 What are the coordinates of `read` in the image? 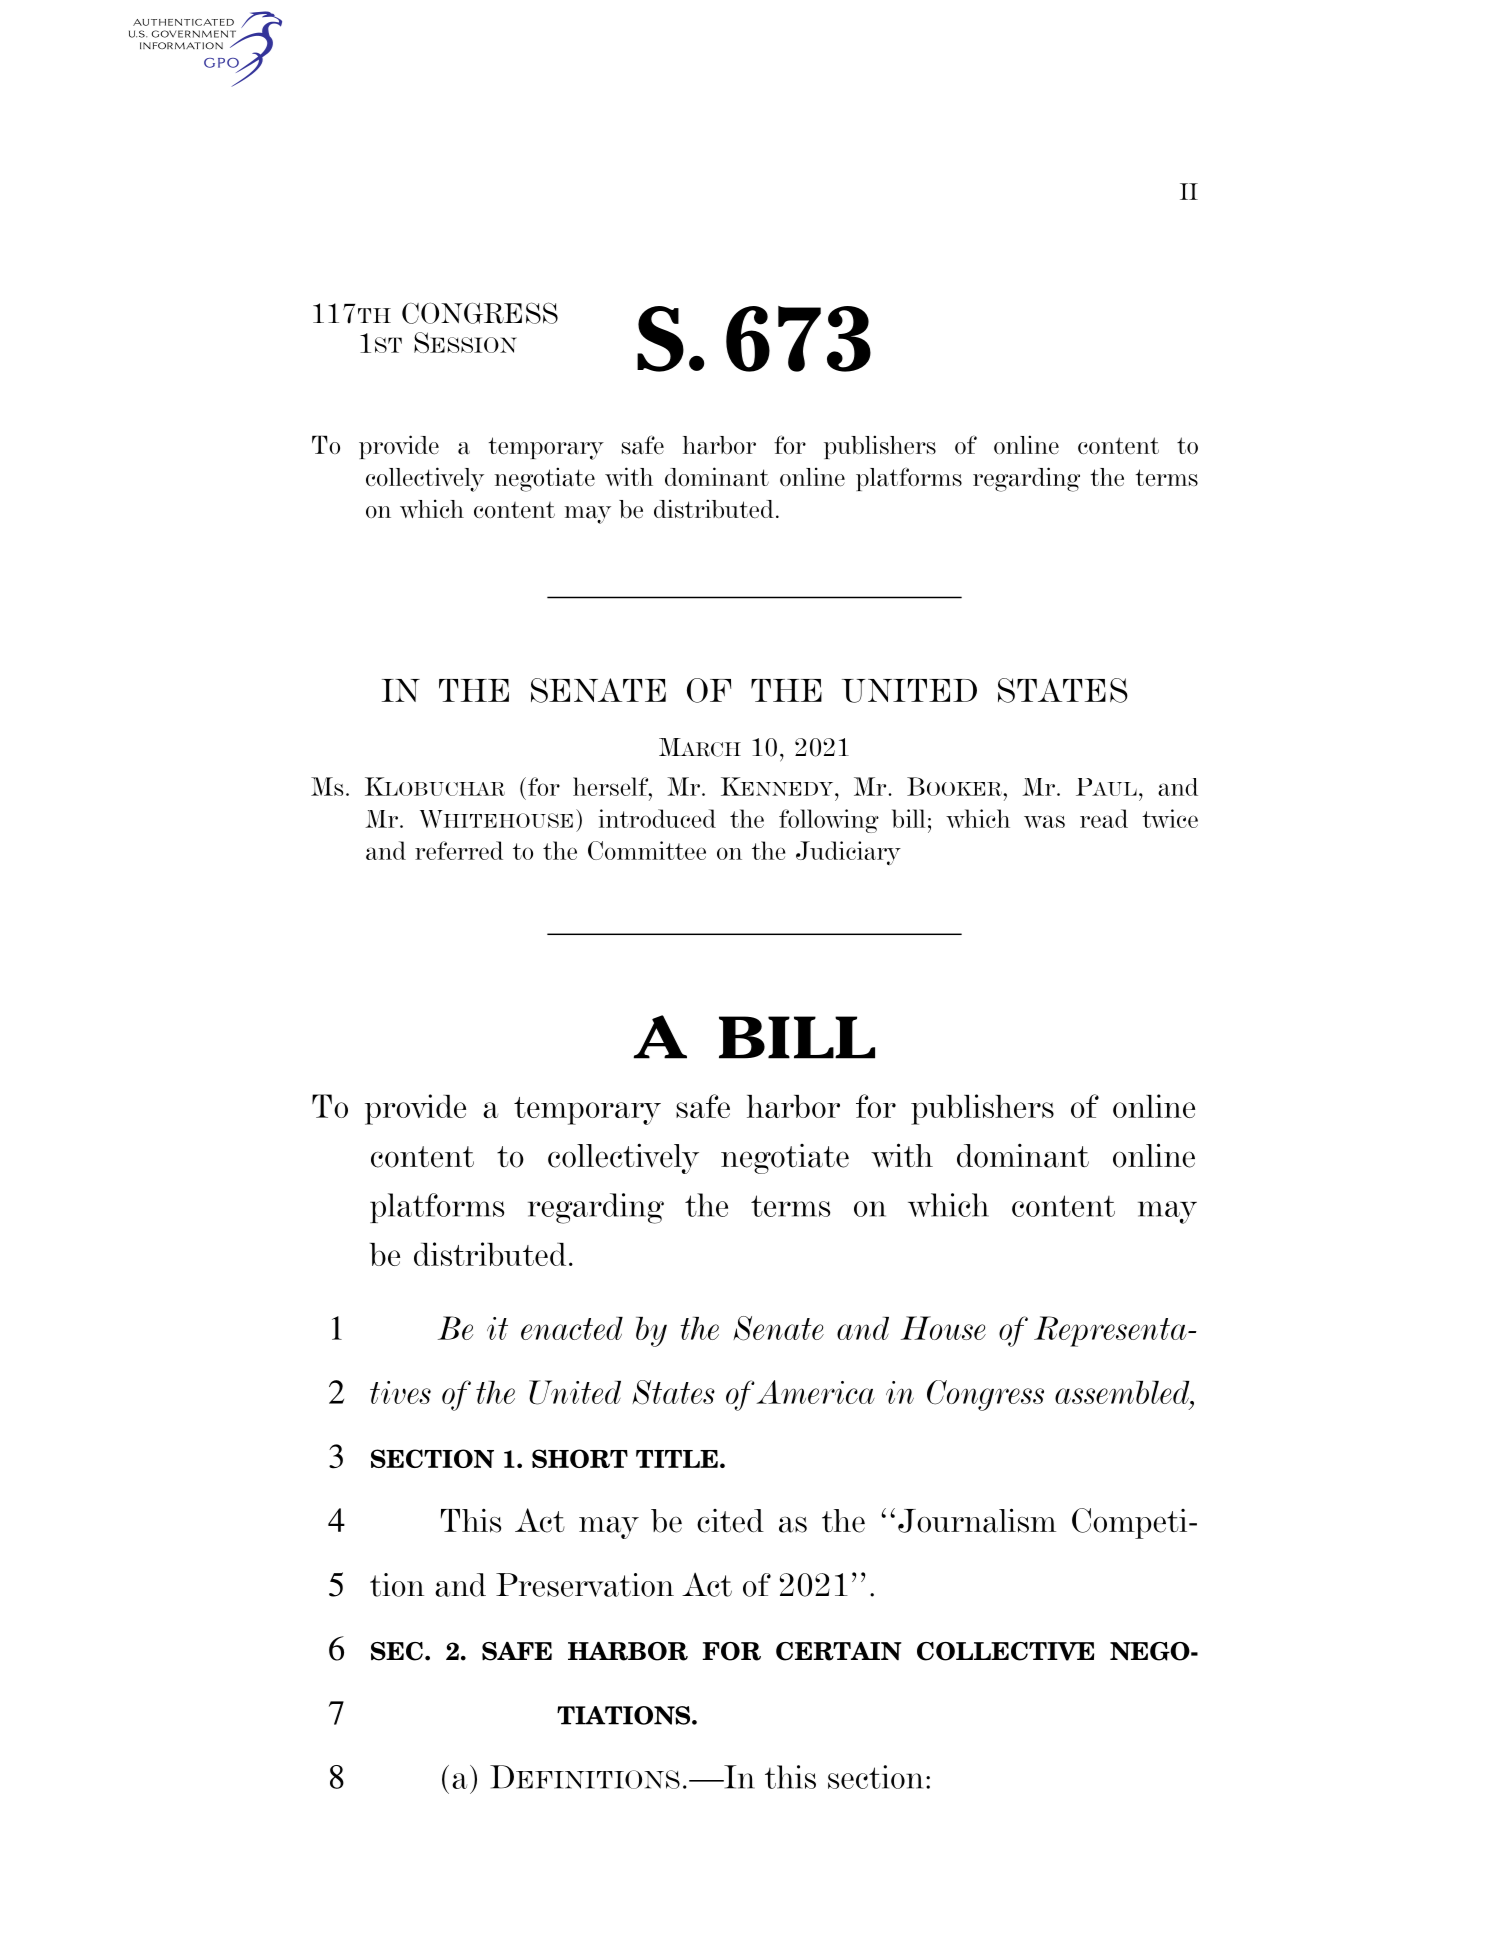 It's located at (1104, 818).
